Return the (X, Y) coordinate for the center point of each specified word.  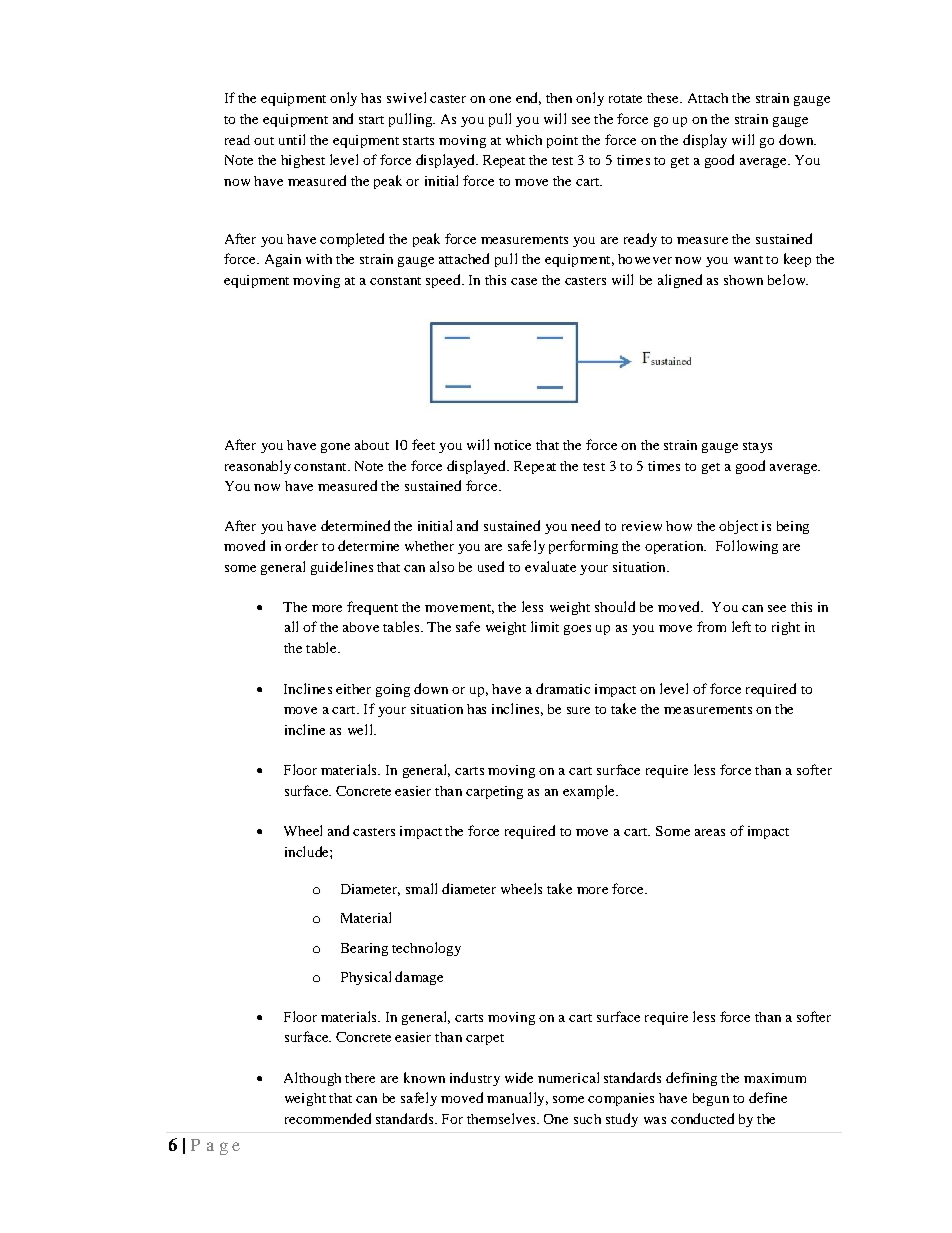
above (361, 627)
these (664, 98)
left (741, 626)
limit (545, 626)
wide (519, 1077)
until (292, 139)
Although (312, 1079)
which (524, 140)
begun (711, 1099)
